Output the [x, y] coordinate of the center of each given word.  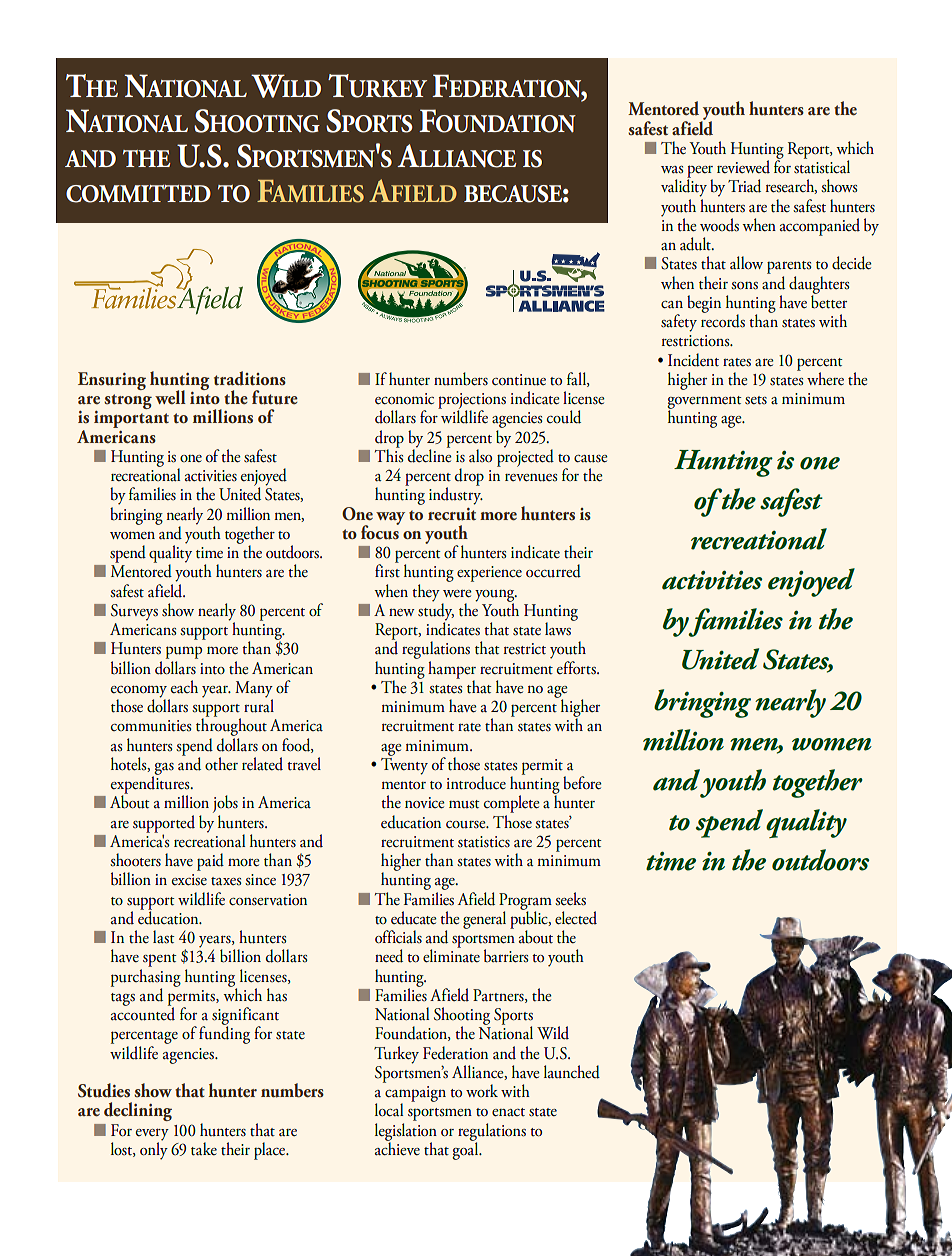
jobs [225, 805]
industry [456, 495]
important [131, 419]
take [204, 1149]
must [464, 804]
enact [508, 1112]
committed [138, 194]
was [672, 170]
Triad [744, 186]
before [582, 783]
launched [572, 1072]
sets [756, 400]
